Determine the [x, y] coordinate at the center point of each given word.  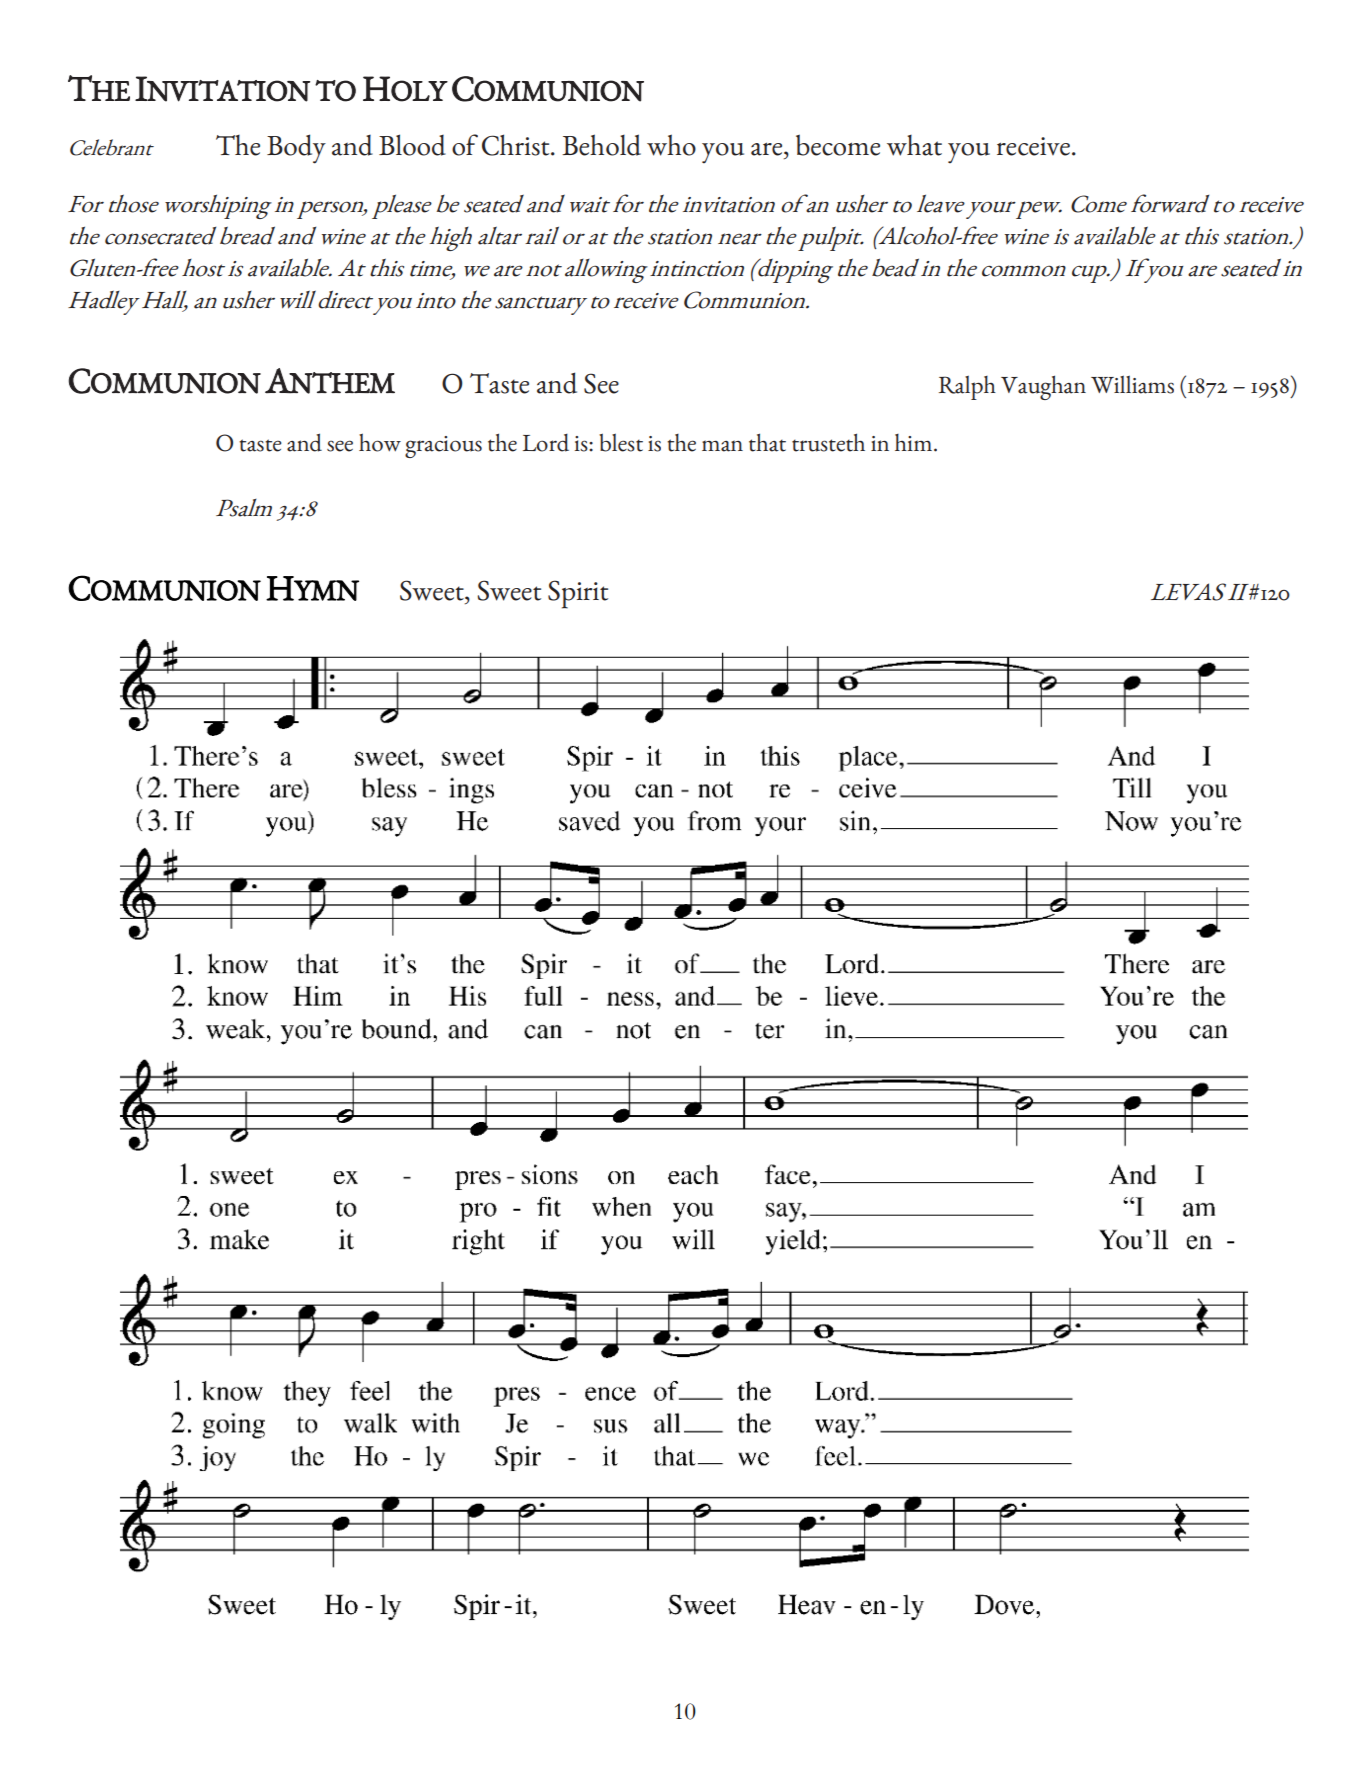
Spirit [578, 594]
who [671, 145]
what [914, 145]
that [767, 442]
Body [296, 149]
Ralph [967, 387]
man [722, 446]
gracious [443, 447]
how [380, 442]
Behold [601, 145]
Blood [412, 145]
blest [621, 442]
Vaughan [1043, 387]
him [913, 442]
